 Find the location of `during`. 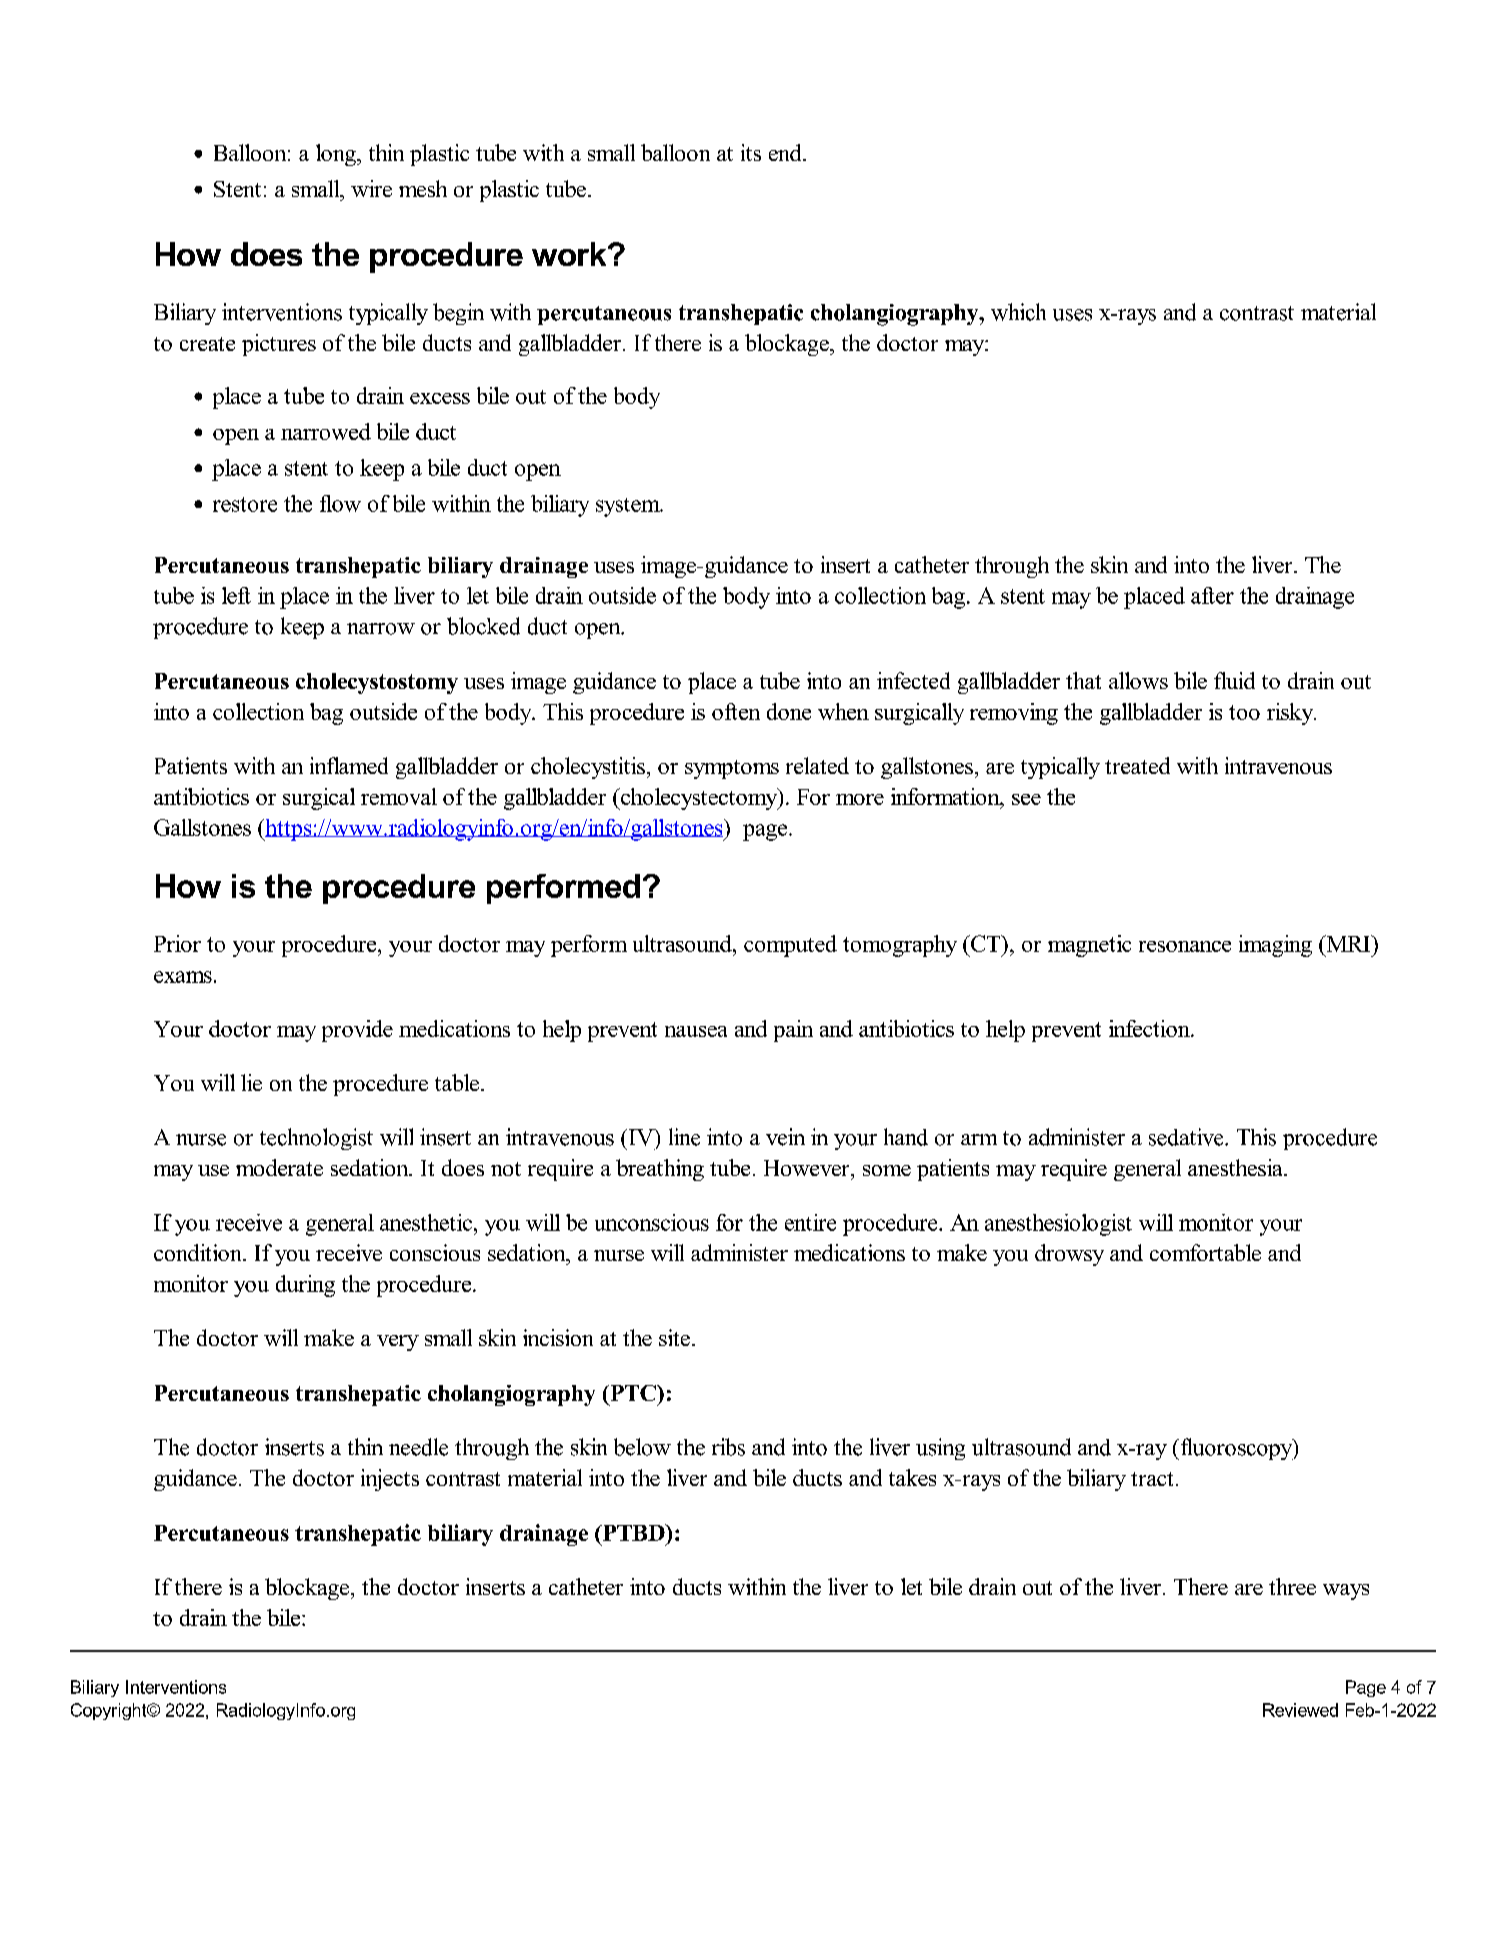

during is located at coordinates (305, 1286).
